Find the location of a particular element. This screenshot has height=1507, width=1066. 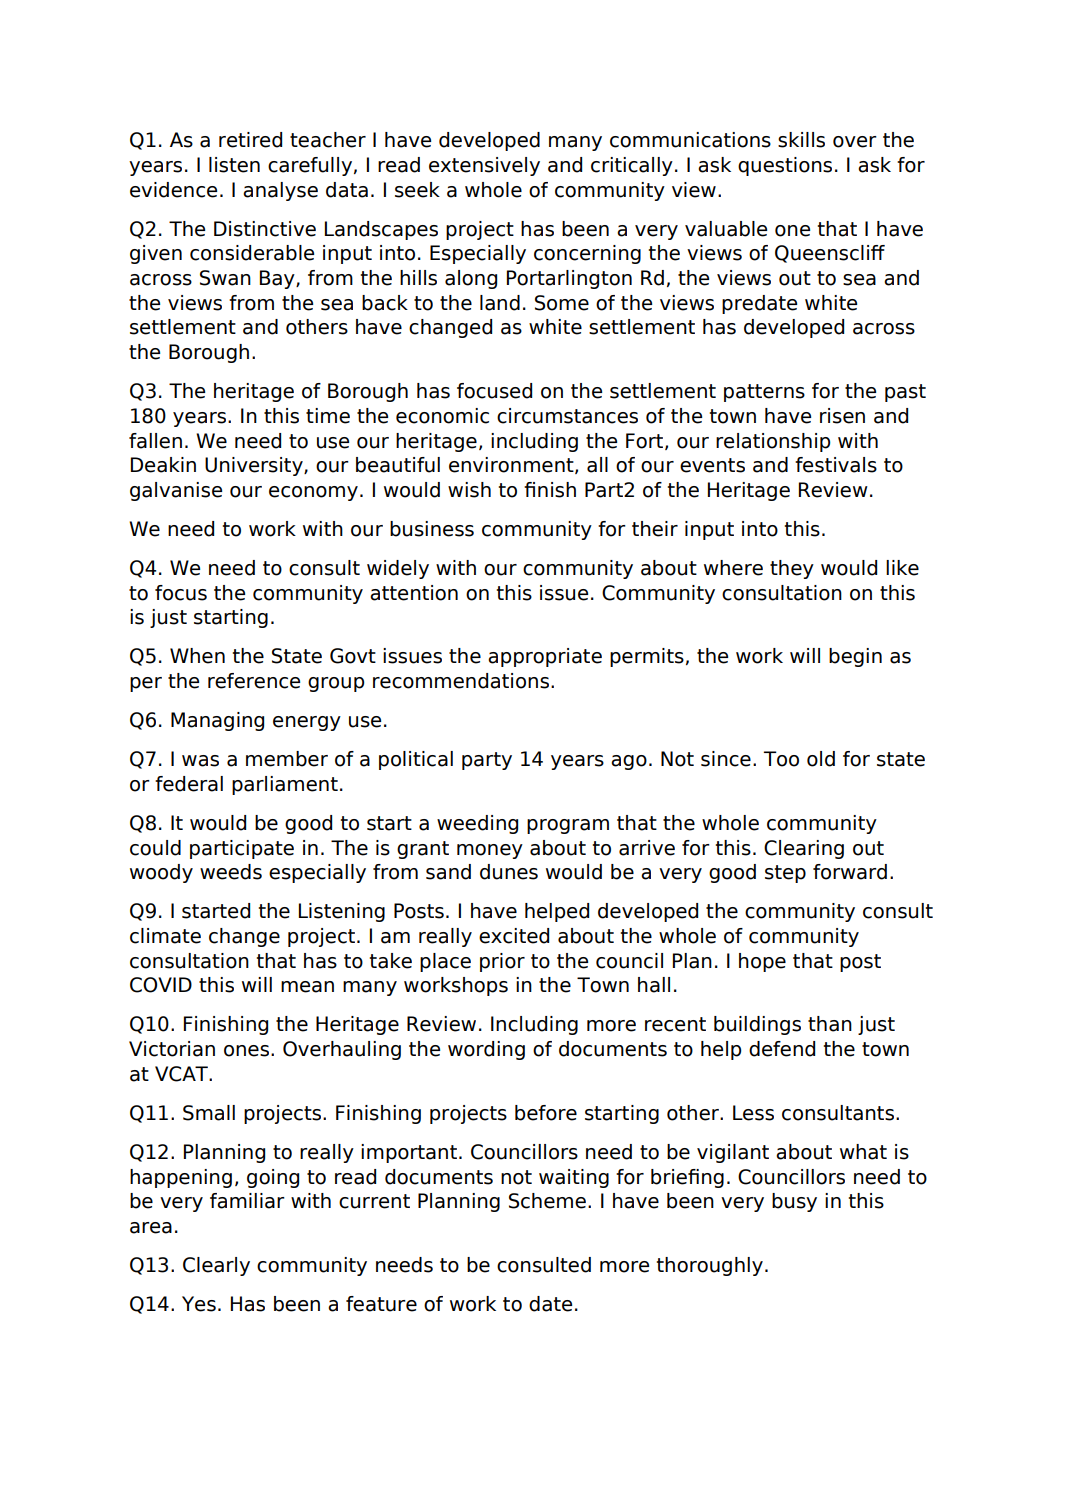

galvanise is located at coordinates (176, 491).
